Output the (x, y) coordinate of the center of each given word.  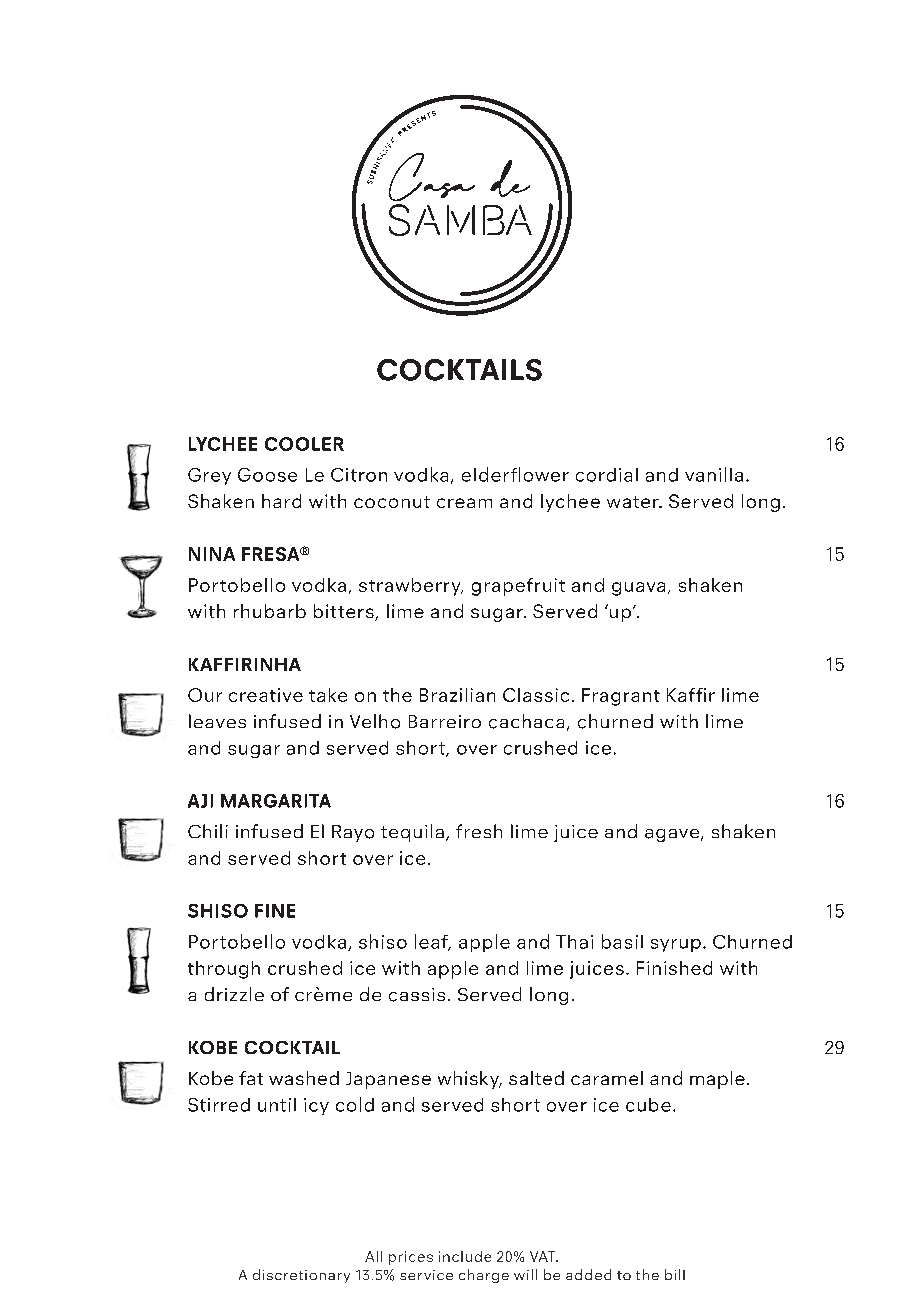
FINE (275, 911)
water (634, 502)
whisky (469, 1080)
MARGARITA (276, 801)
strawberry (411, 587)
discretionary (301, 1276)
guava (638, 589)
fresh (479, 831)
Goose (267, 475)
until (277, 1105)
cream (464, 503)
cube (648, 1105)
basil (622, 941)
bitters (345, 612)
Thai (574, 942)
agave (672, 835)
